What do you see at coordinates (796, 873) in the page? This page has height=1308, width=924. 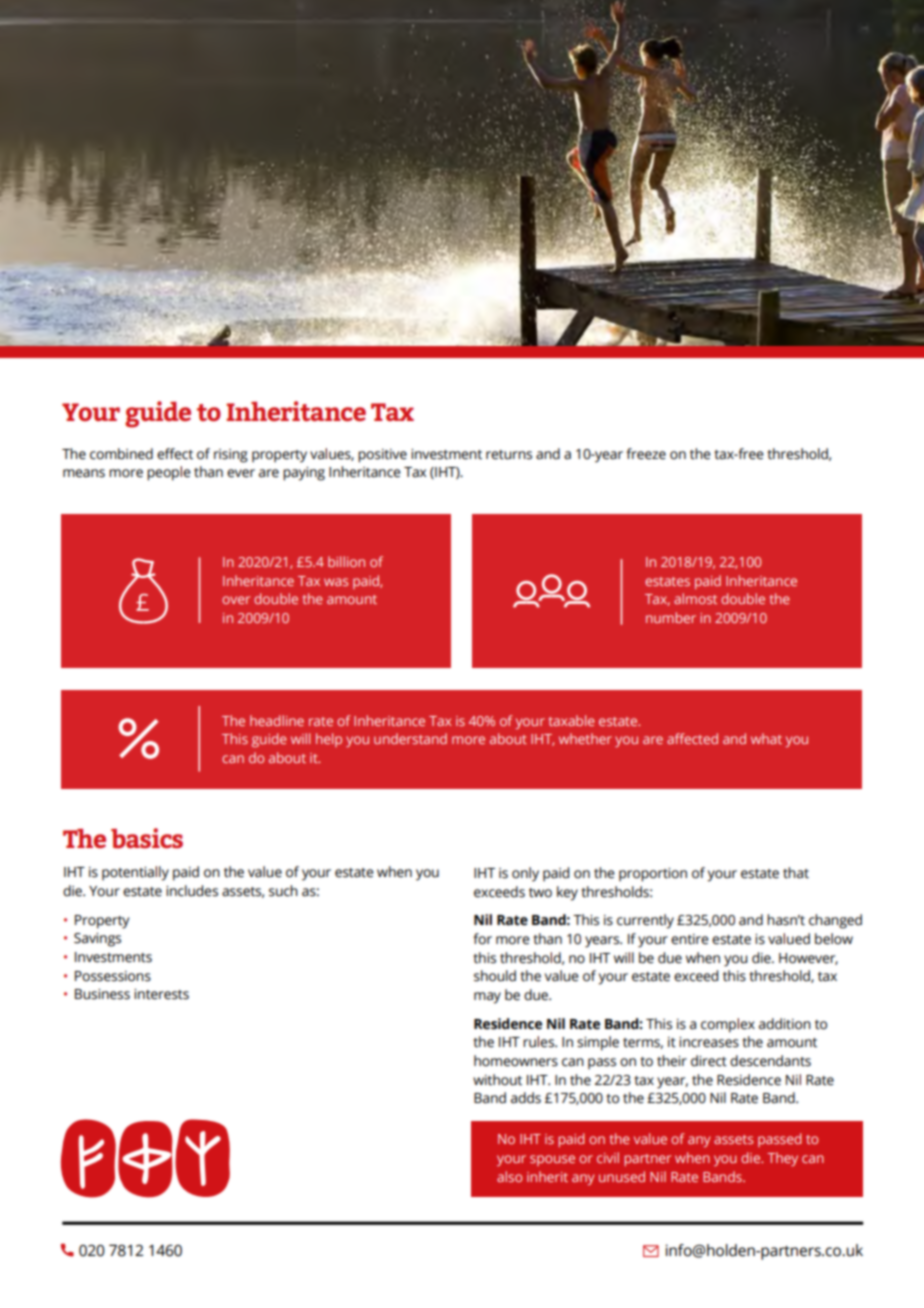 I see `that` at bounding box center [796, 873].
